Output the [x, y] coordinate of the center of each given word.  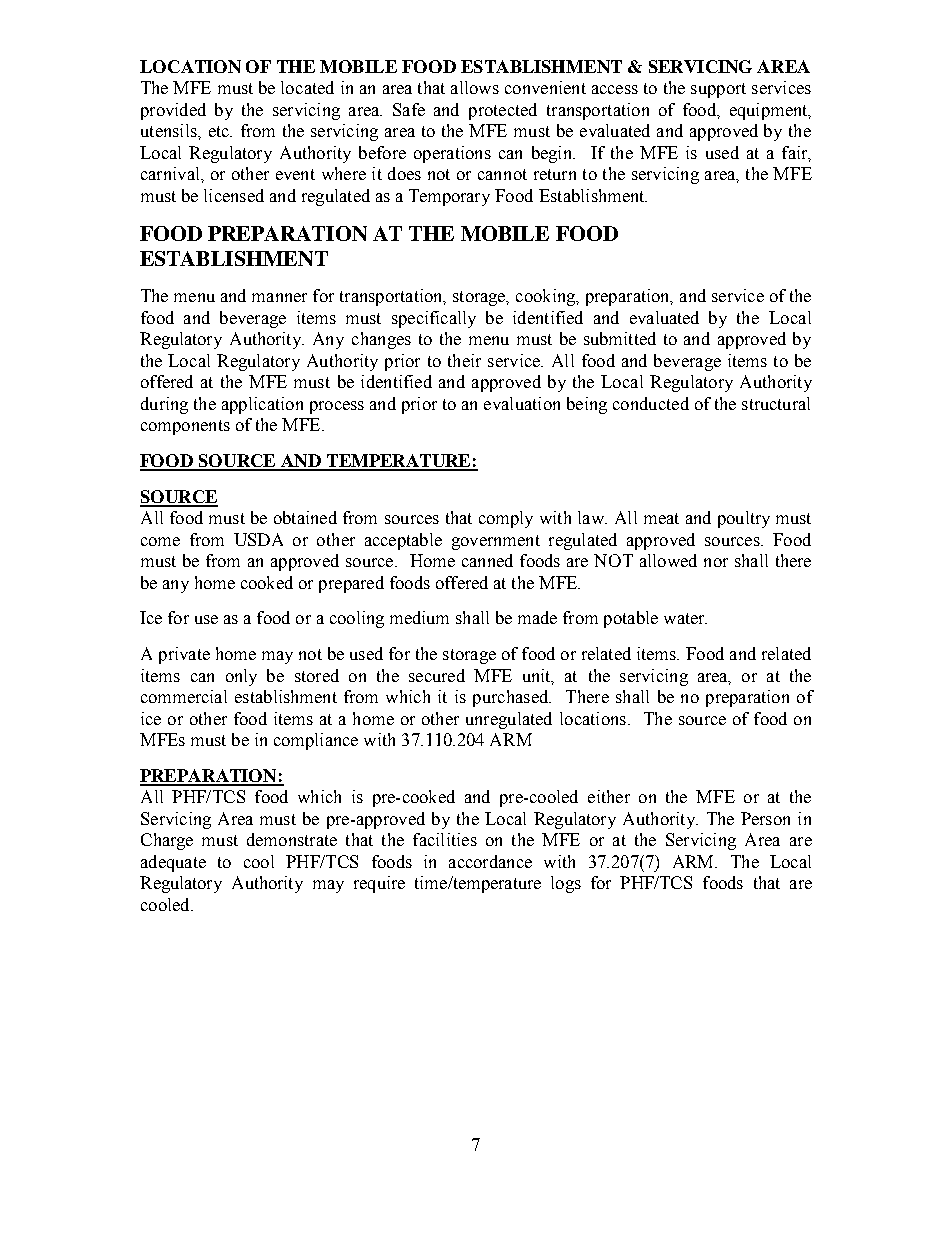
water [685, 618]
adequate [173, 863]
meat [661, 518]
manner [279, 297]
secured [437, 675]
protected [503, 111]
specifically [434, 319]
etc [220, 131]
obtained [305, 517]
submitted [620, 338]
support [718, 90]
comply [506, 519]
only [241, 677]
